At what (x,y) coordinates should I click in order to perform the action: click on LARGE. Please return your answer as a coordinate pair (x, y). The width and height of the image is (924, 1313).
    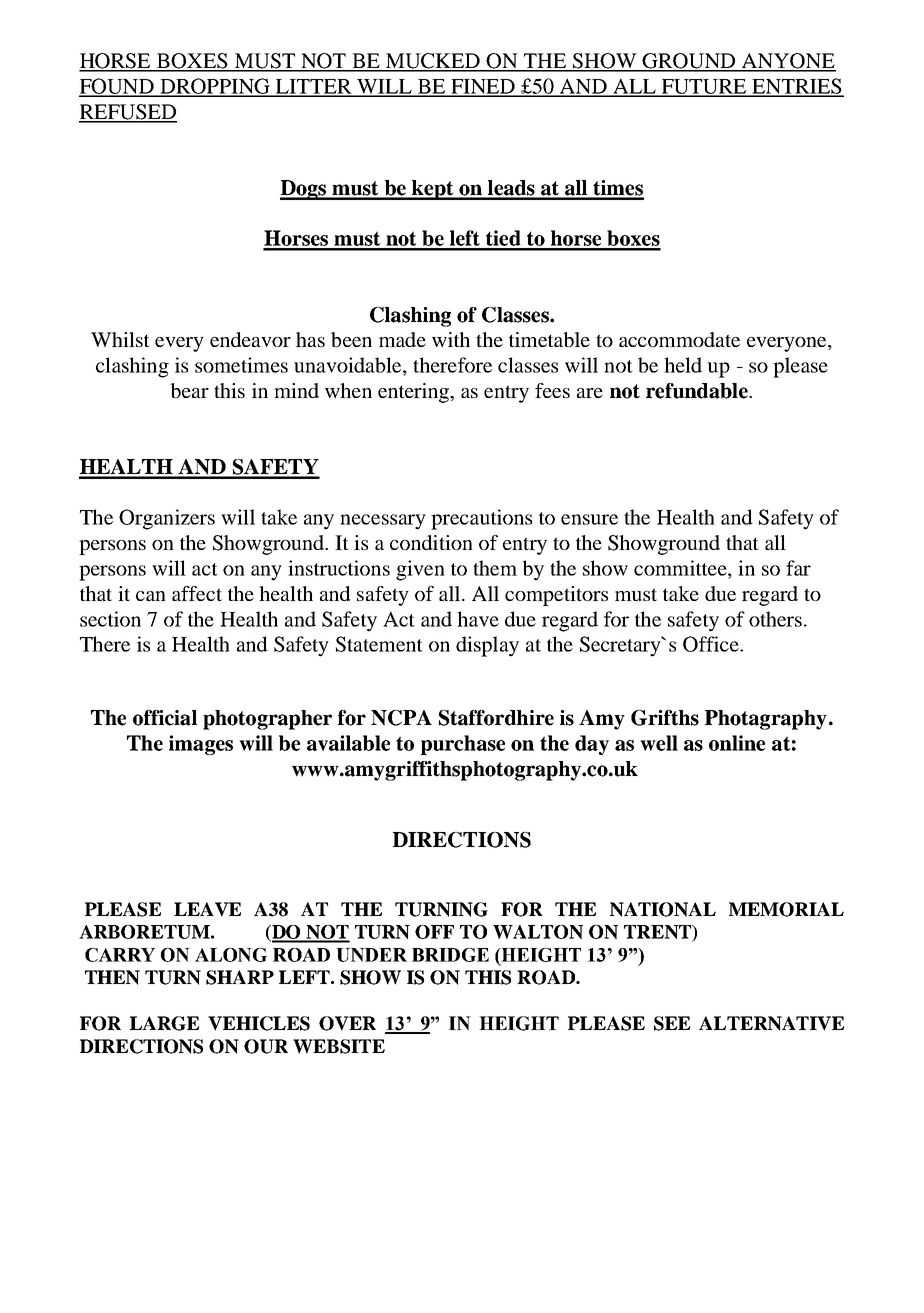
    Looking at the image, I should click on (164, 1023).
